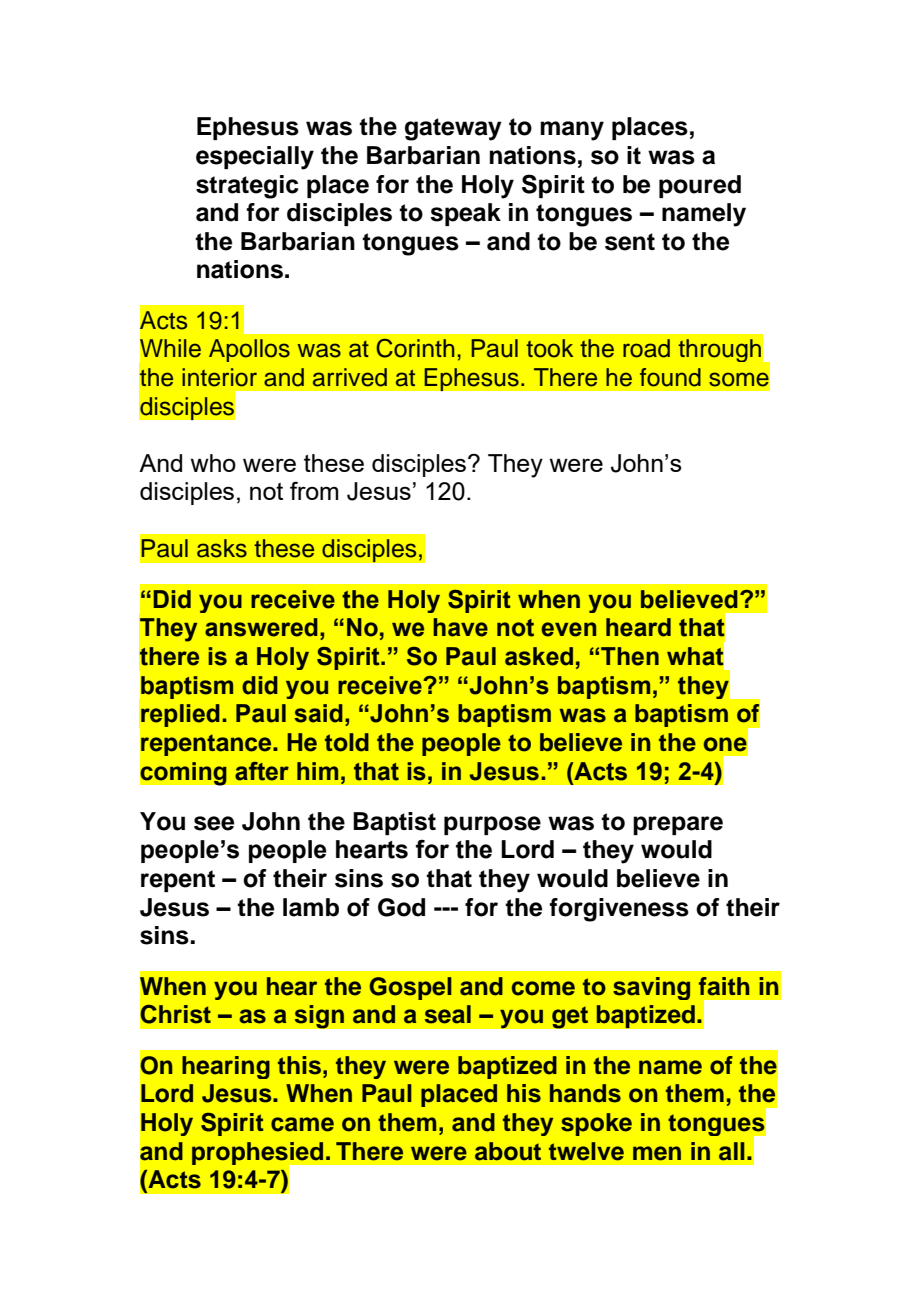  What do you see at coordinates (460, 627) in the image?
I see `have` at bounding box center [460, 627].
